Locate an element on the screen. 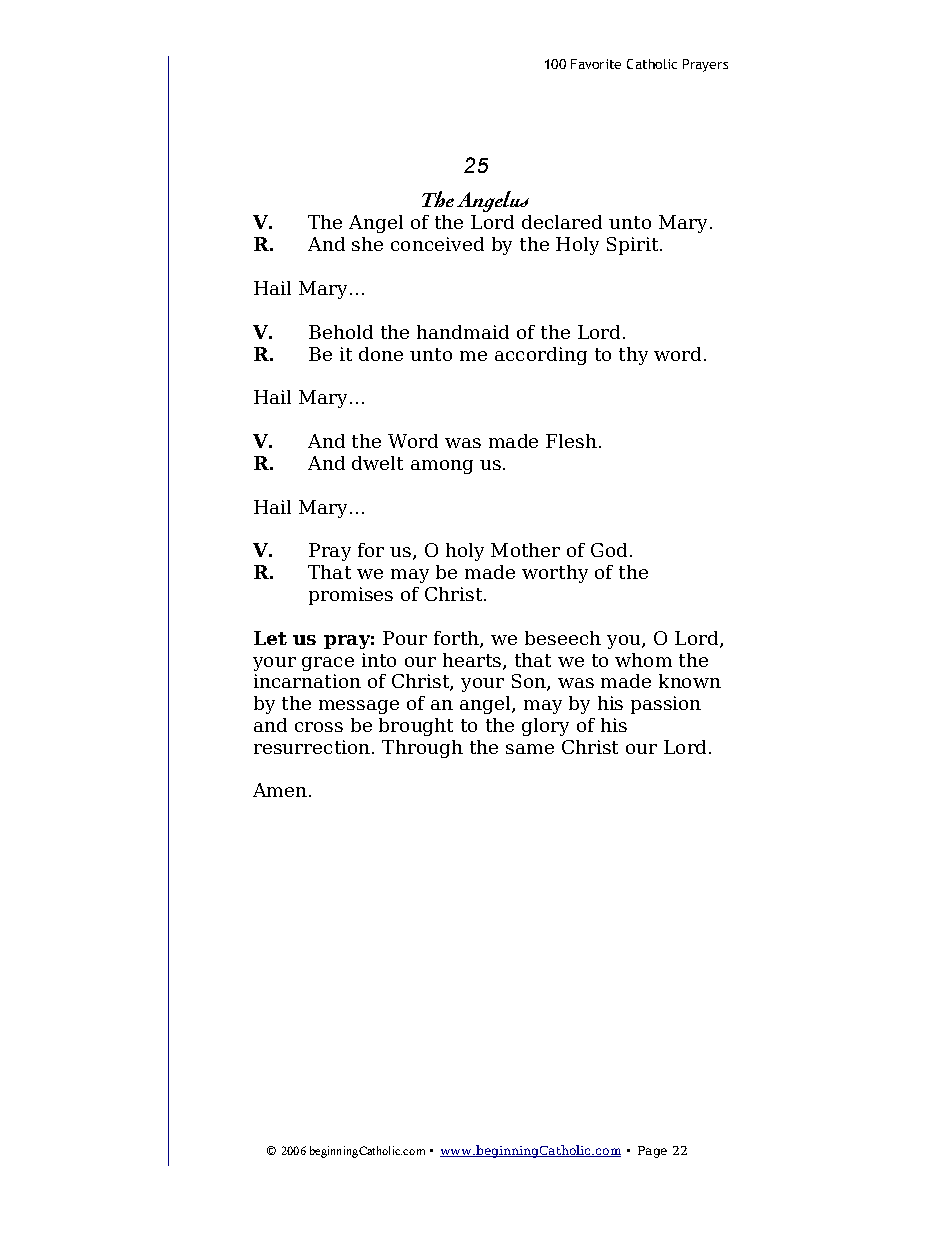 The width and height of the screenshot is (952, 1233). whom is located at coordinates (643, 660).
